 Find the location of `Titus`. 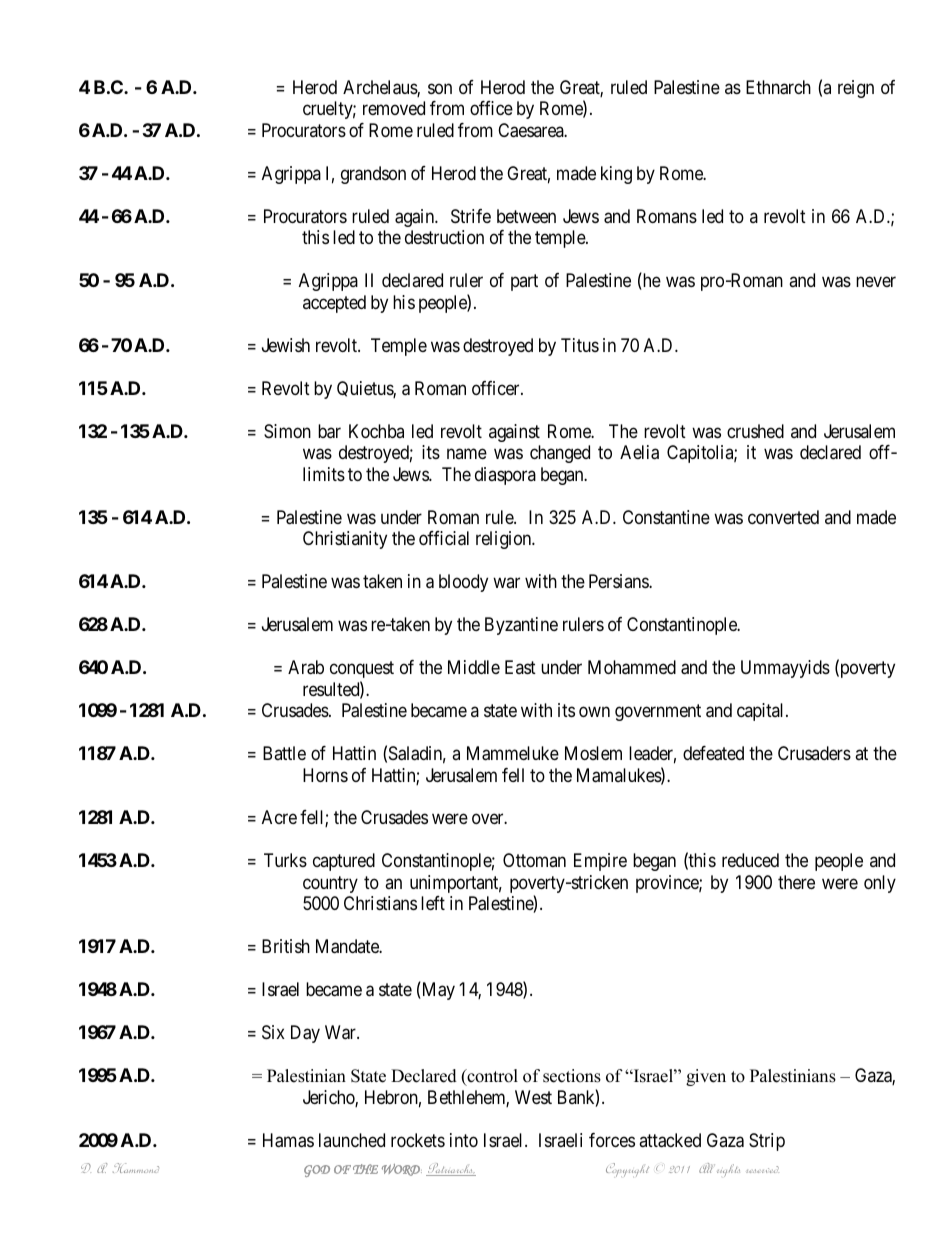

Titus is located at coordinates (580, 345).
